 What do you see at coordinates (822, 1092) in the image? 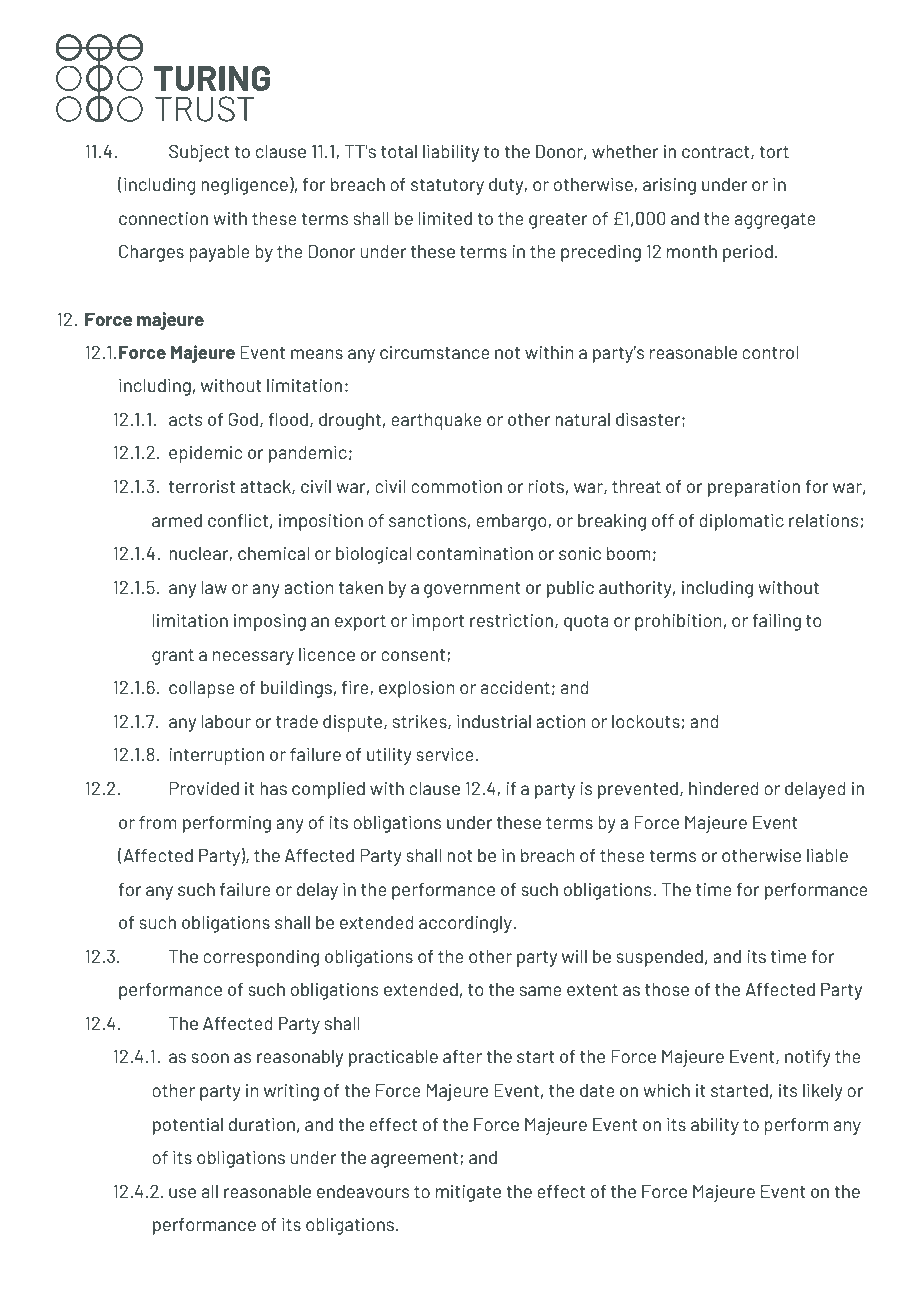
I see `likely` at bounding box center [822, 1092].
